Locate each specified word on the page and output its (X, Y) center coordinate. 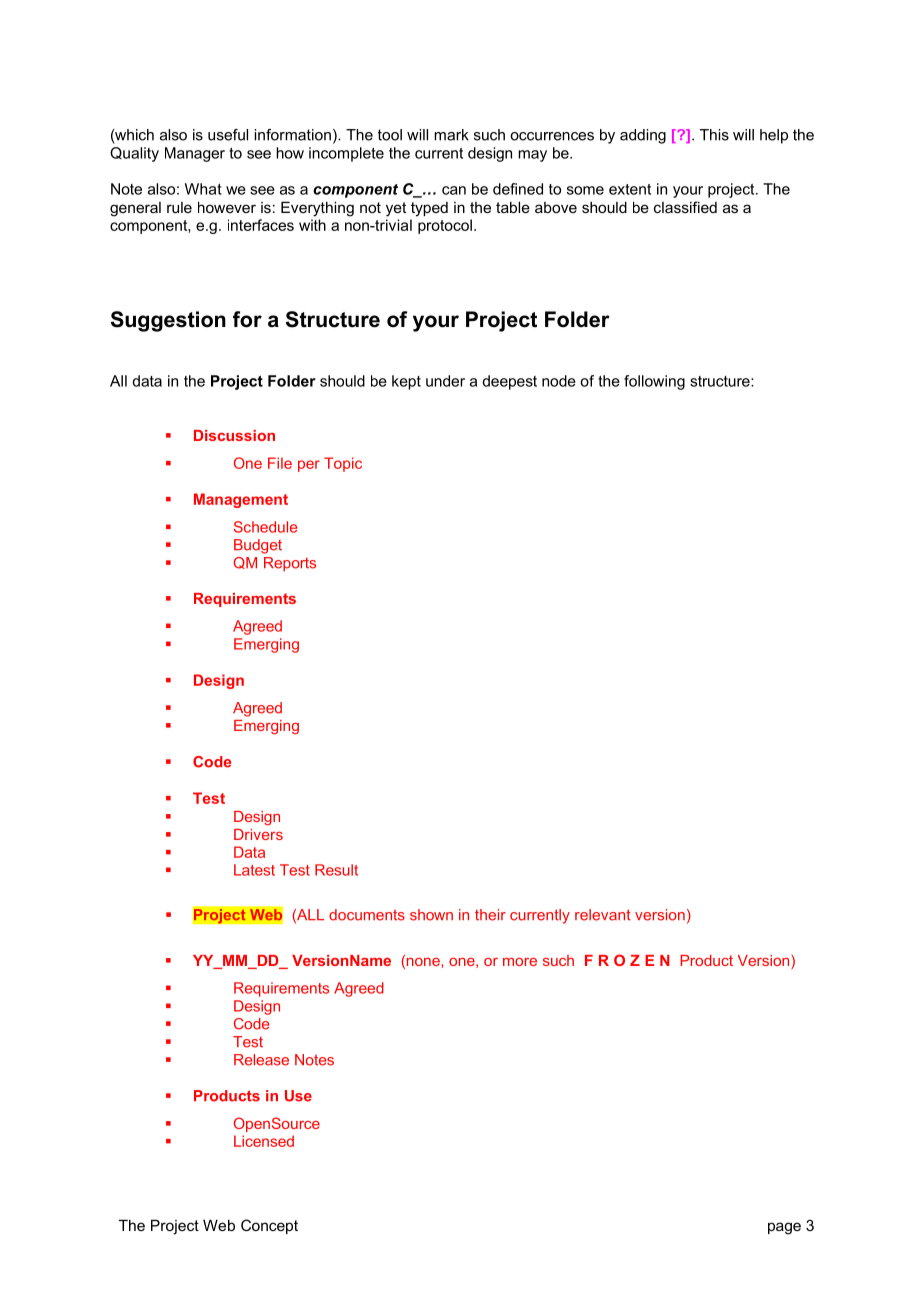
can (454, 190)
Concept (269, 1226)
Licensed (264, 1141)
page (784, 1228)
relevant (603, 915)
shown (431, 915)
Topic (343, 464)
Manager (195, 154)
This (714, 135)
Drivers (258, 834)
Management (241, 500)
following (654, 382)
